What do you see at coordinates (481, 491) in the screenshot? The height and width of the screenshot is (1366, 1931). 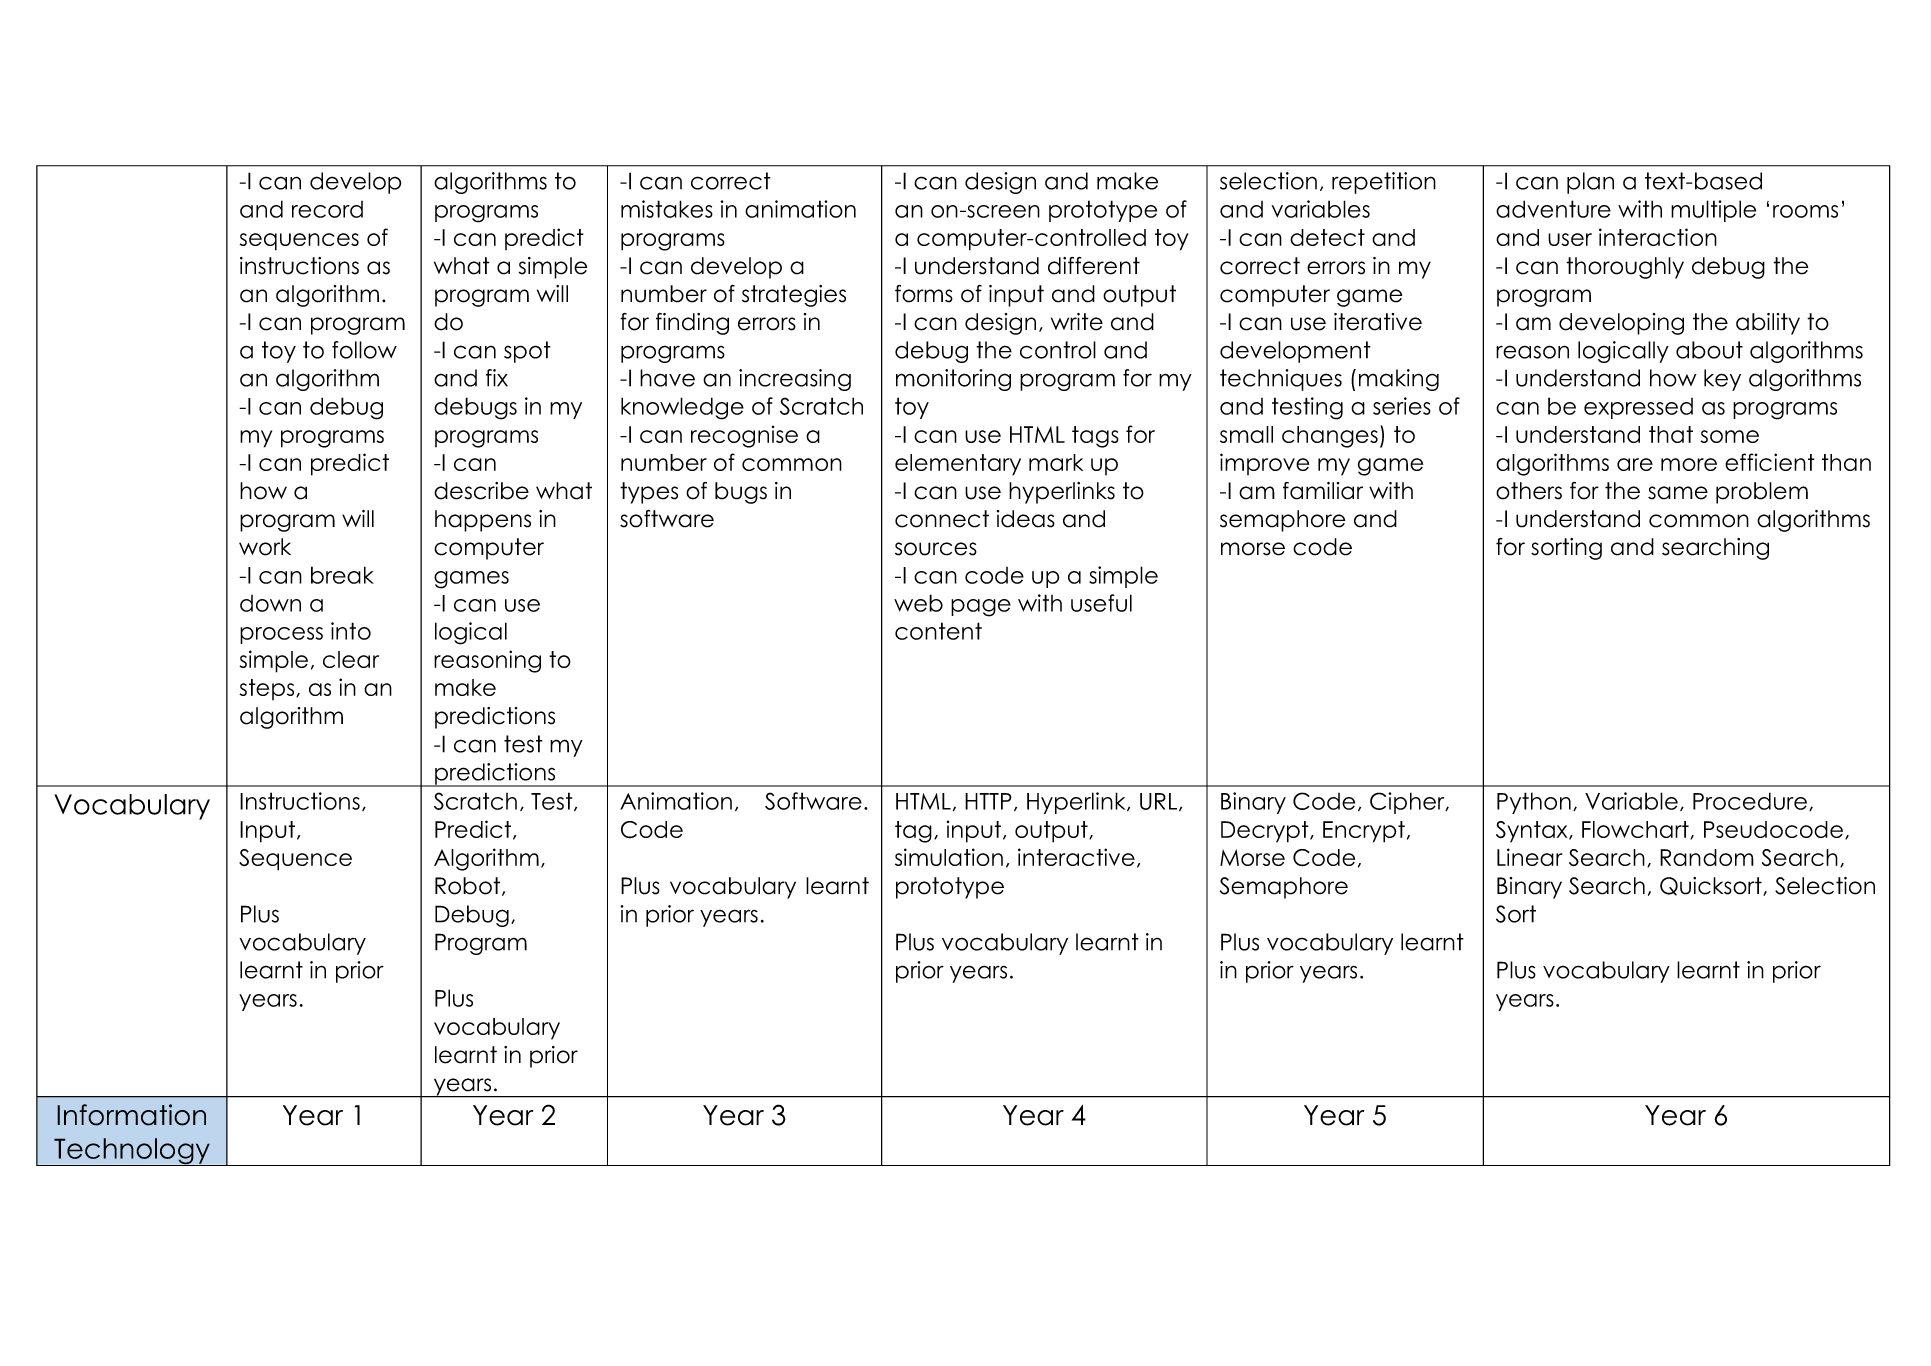 I see `describe` at bounding box center [481, 491].
